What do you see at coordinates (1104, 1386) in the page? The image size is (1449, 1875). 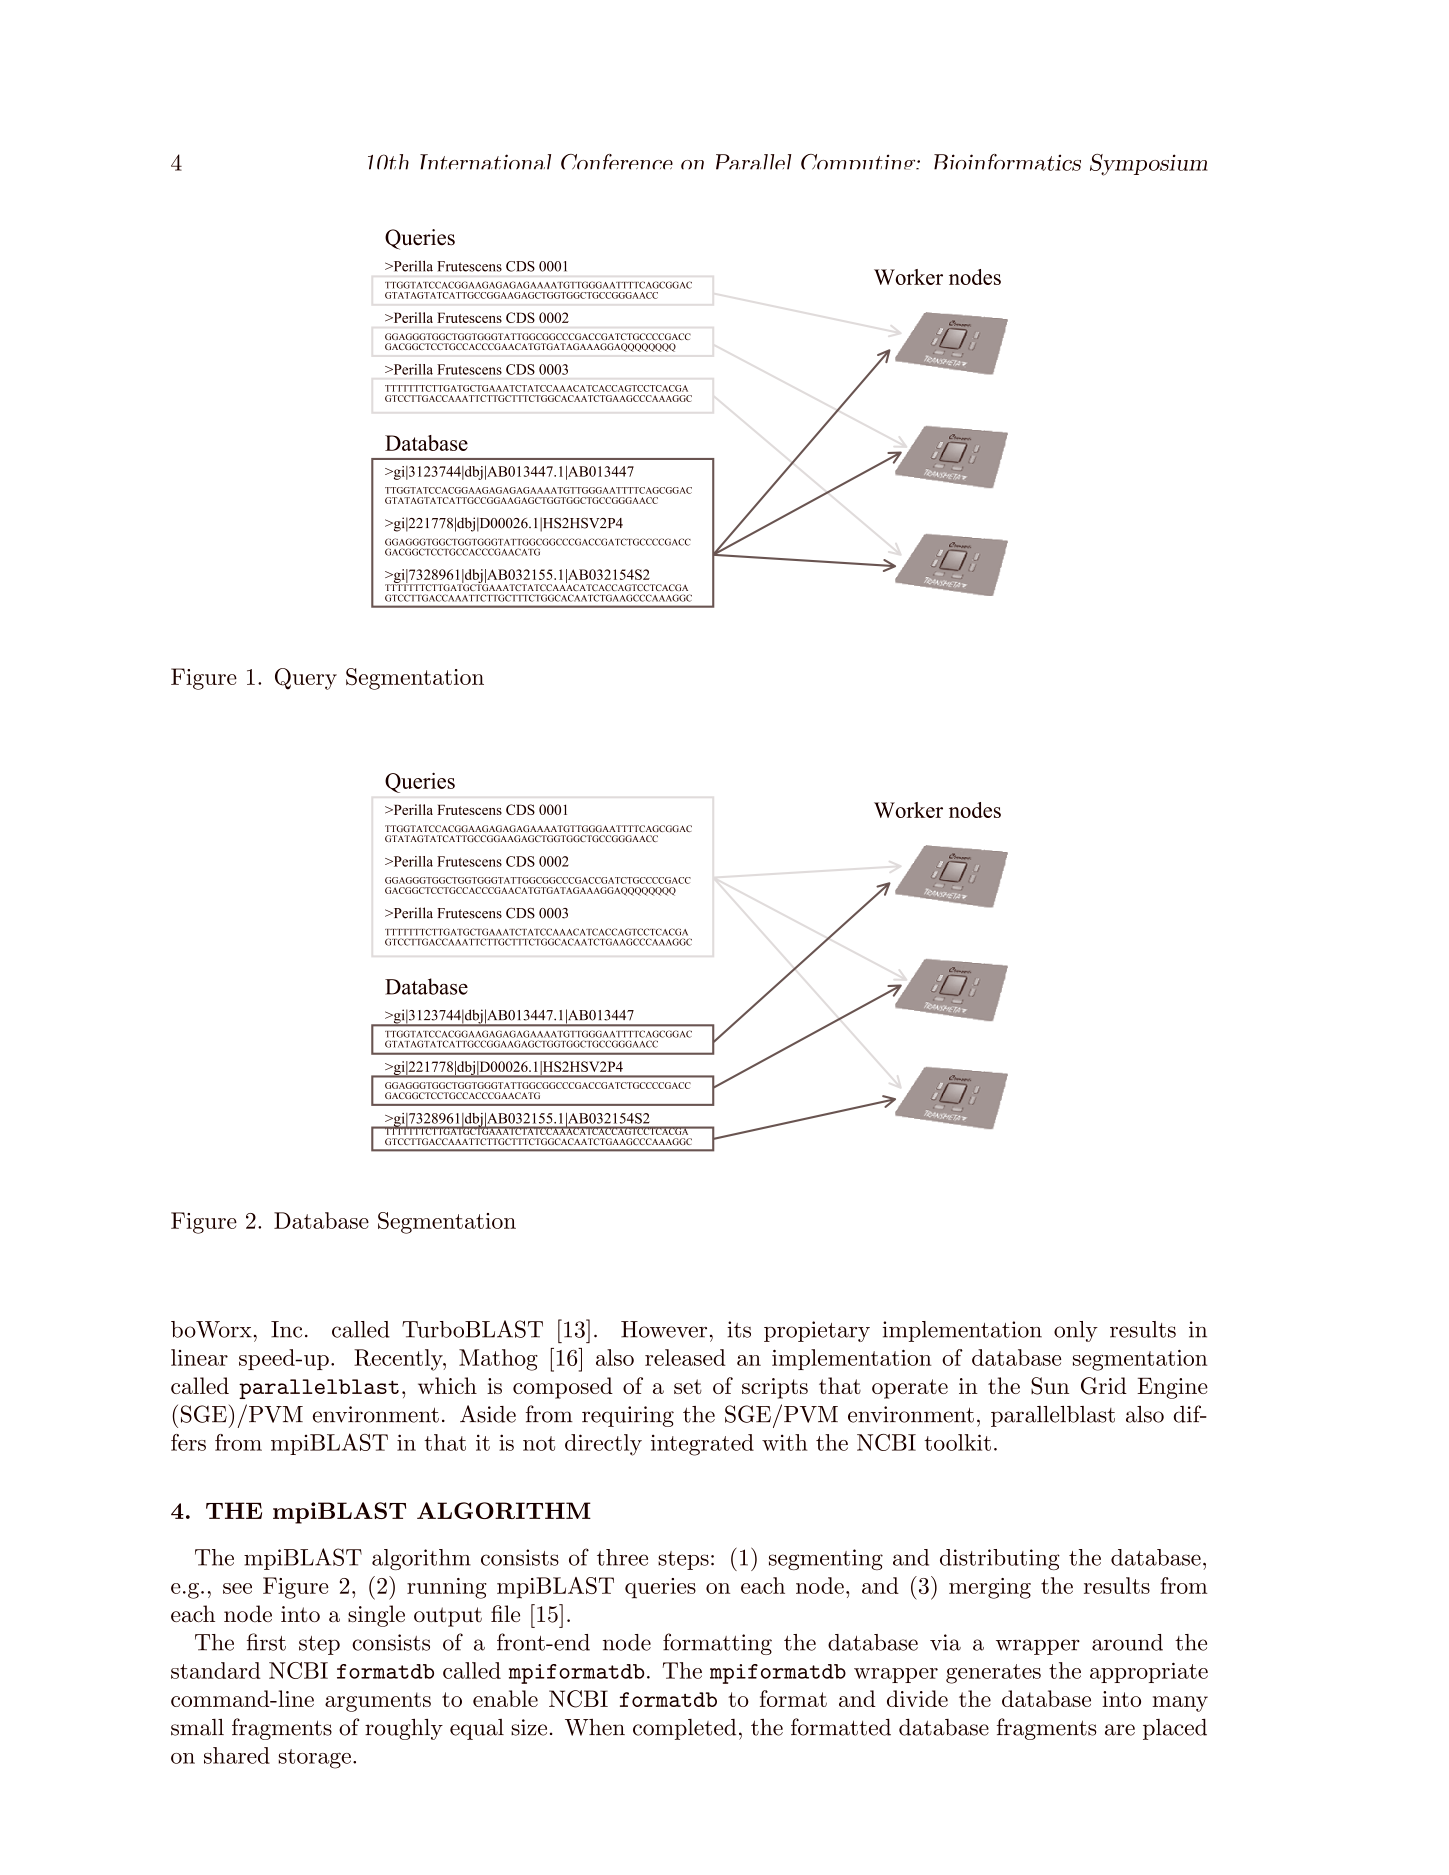 I see `Grid` at bounding box center [1104, 1386].
